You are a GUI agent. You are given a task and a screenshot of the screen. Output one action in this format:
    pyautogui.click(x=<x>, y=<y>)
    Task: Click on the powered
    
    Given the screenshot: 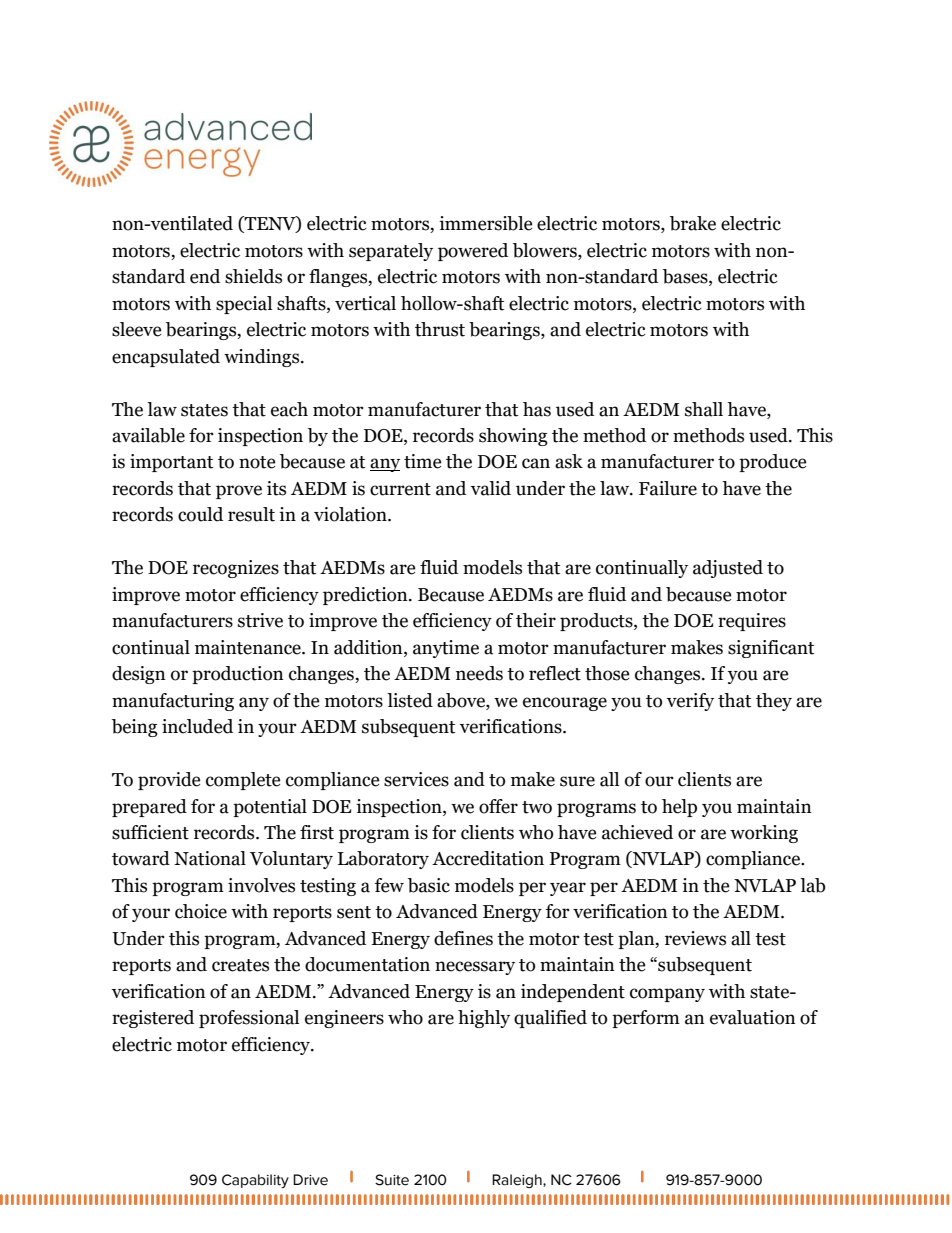 What is the action you would take?
    pyautogui.click(x=473, y=252)
